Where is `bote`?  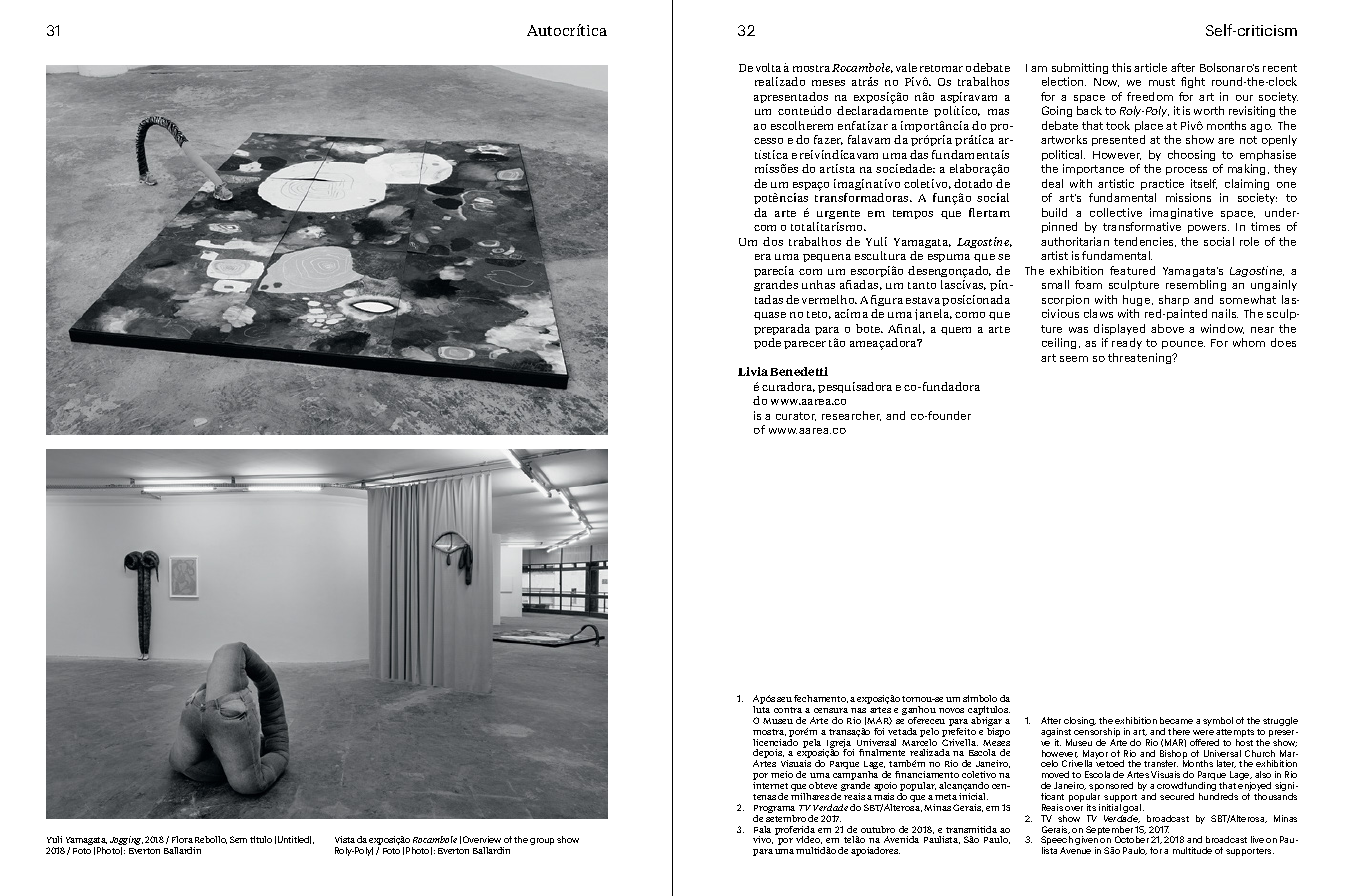 bote is located at coordinates (869, 328).
